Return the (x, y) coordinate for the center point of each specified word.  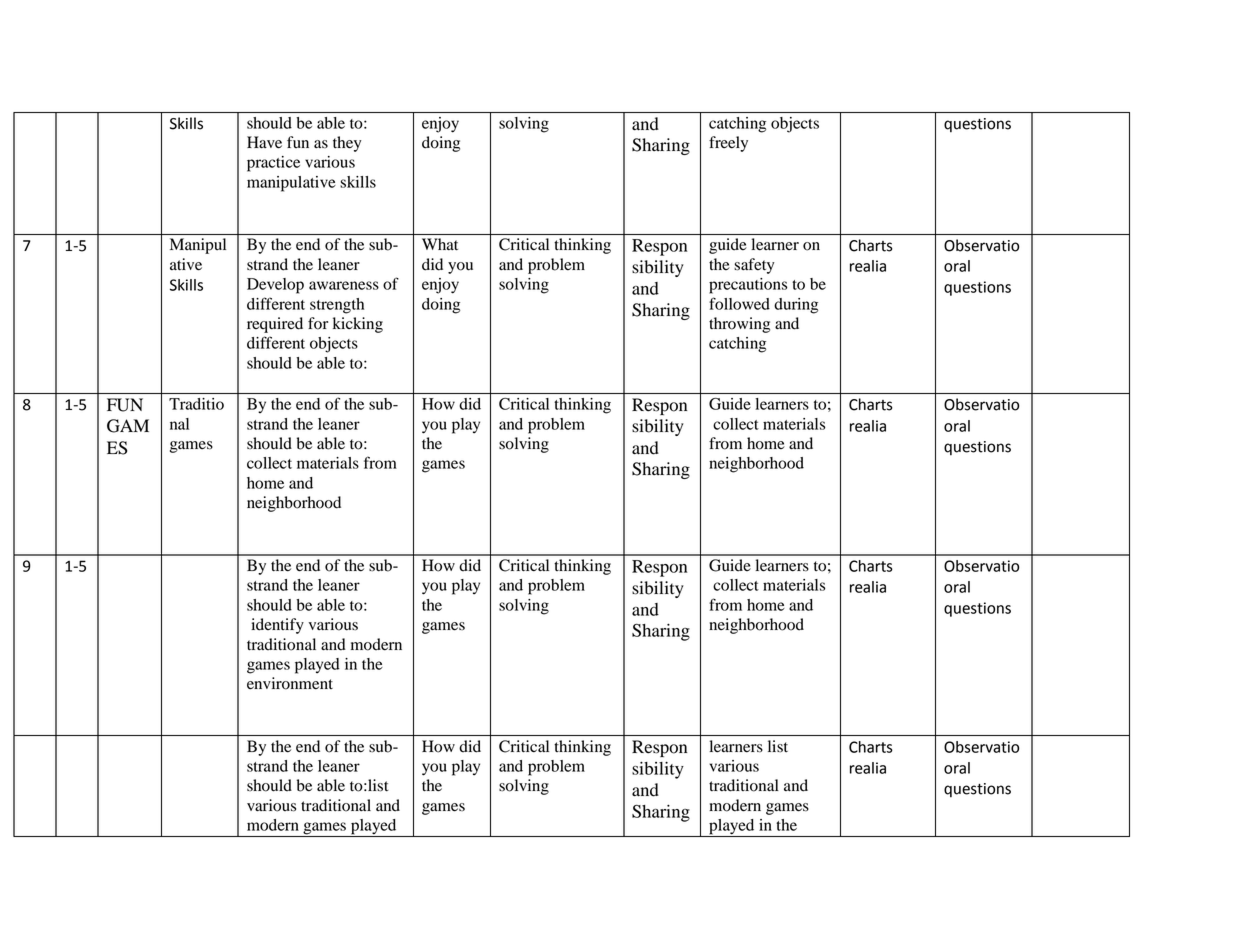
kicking (358, 325)
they (347, 144)
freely (728, 144)
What (440, 244)
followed (739, 303)
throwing (739, 325)
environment (290, 683)
